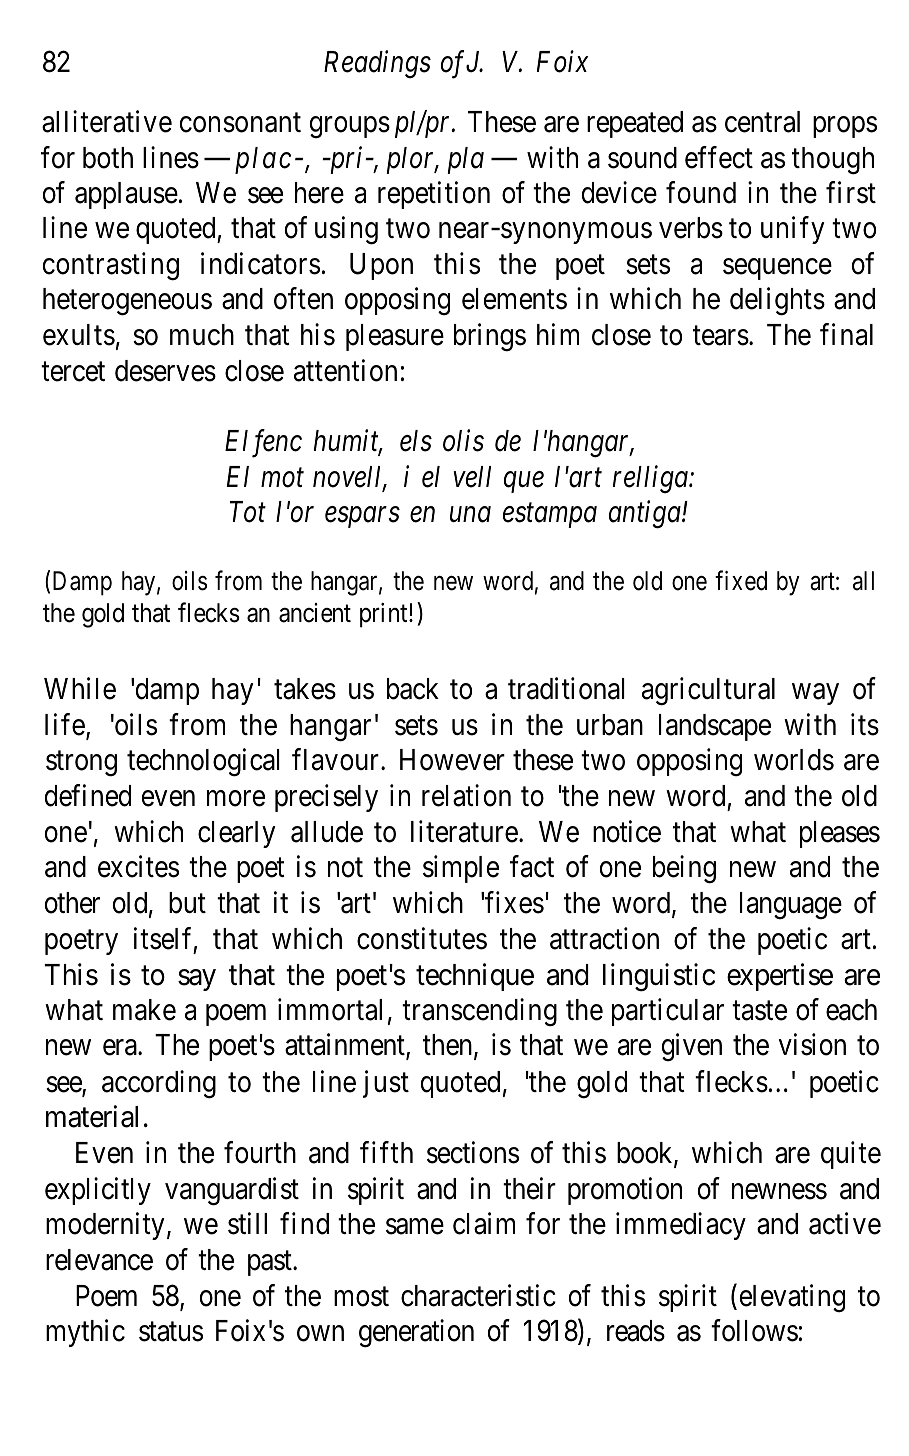  Describe the element at coordinates (762, 122) in the document. I see `central` at that location.
